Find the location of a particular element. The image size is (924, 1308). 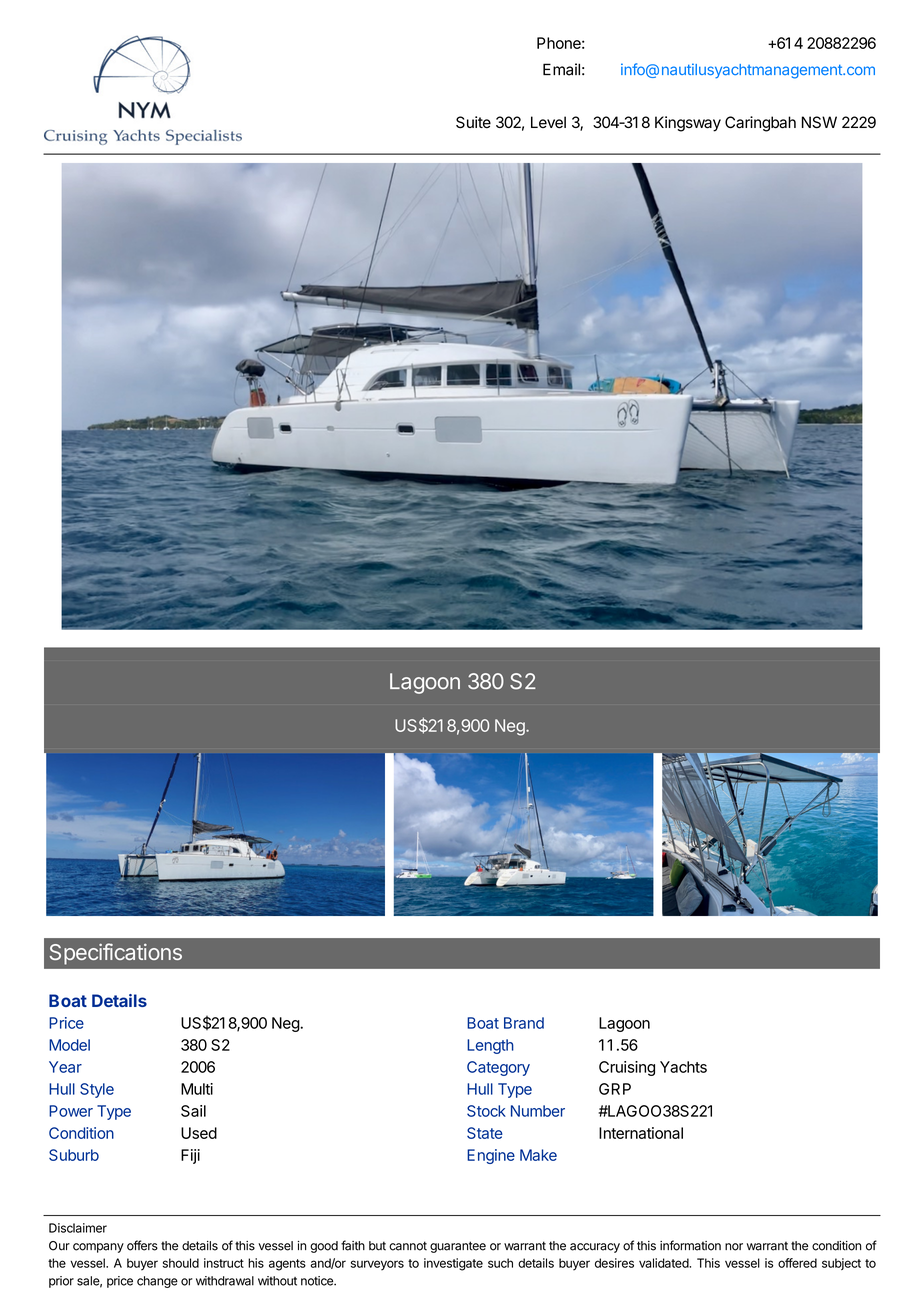

Specifications is located at coordinates (116, 954).
